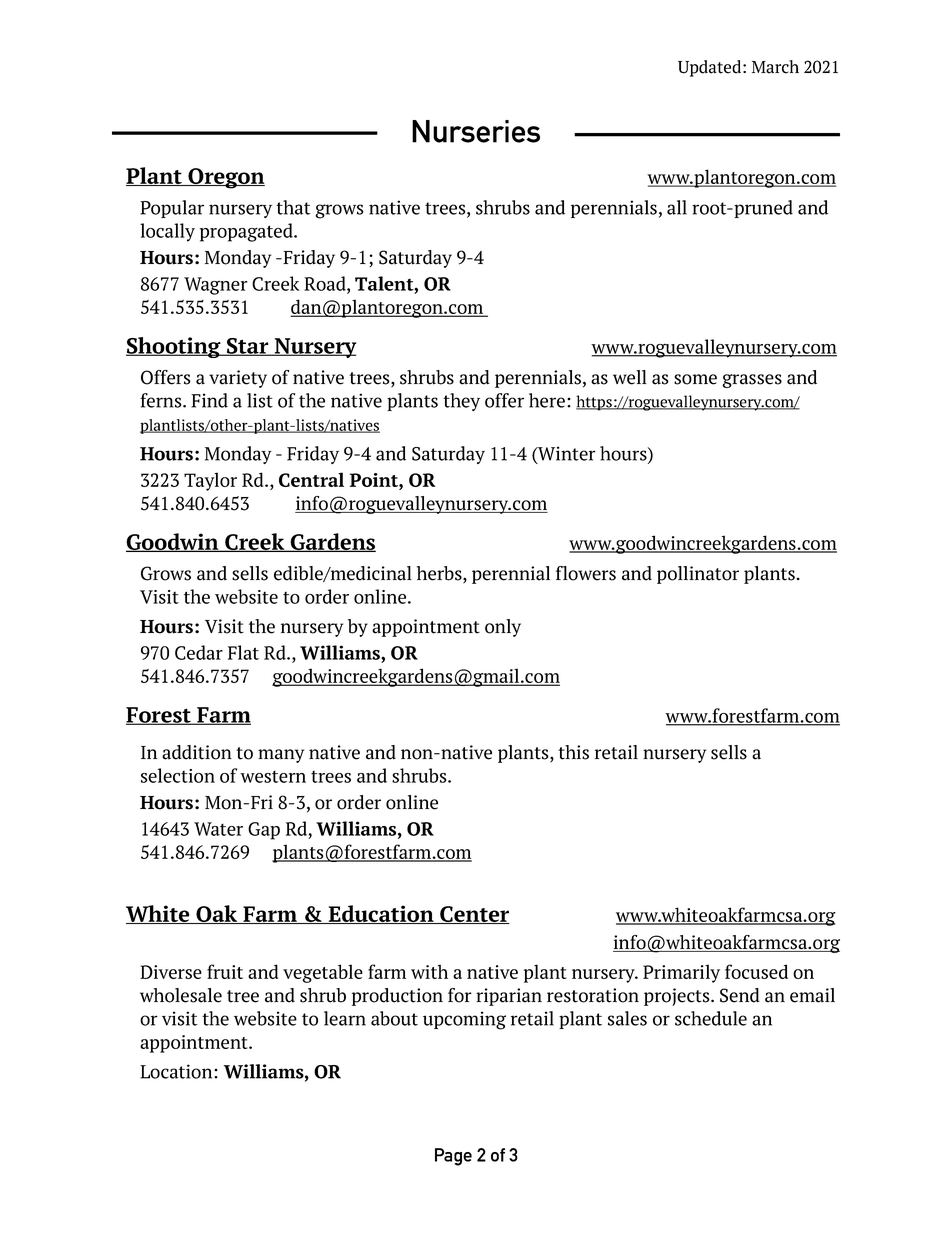  I want to click on Taylor, so click(210, 481).
